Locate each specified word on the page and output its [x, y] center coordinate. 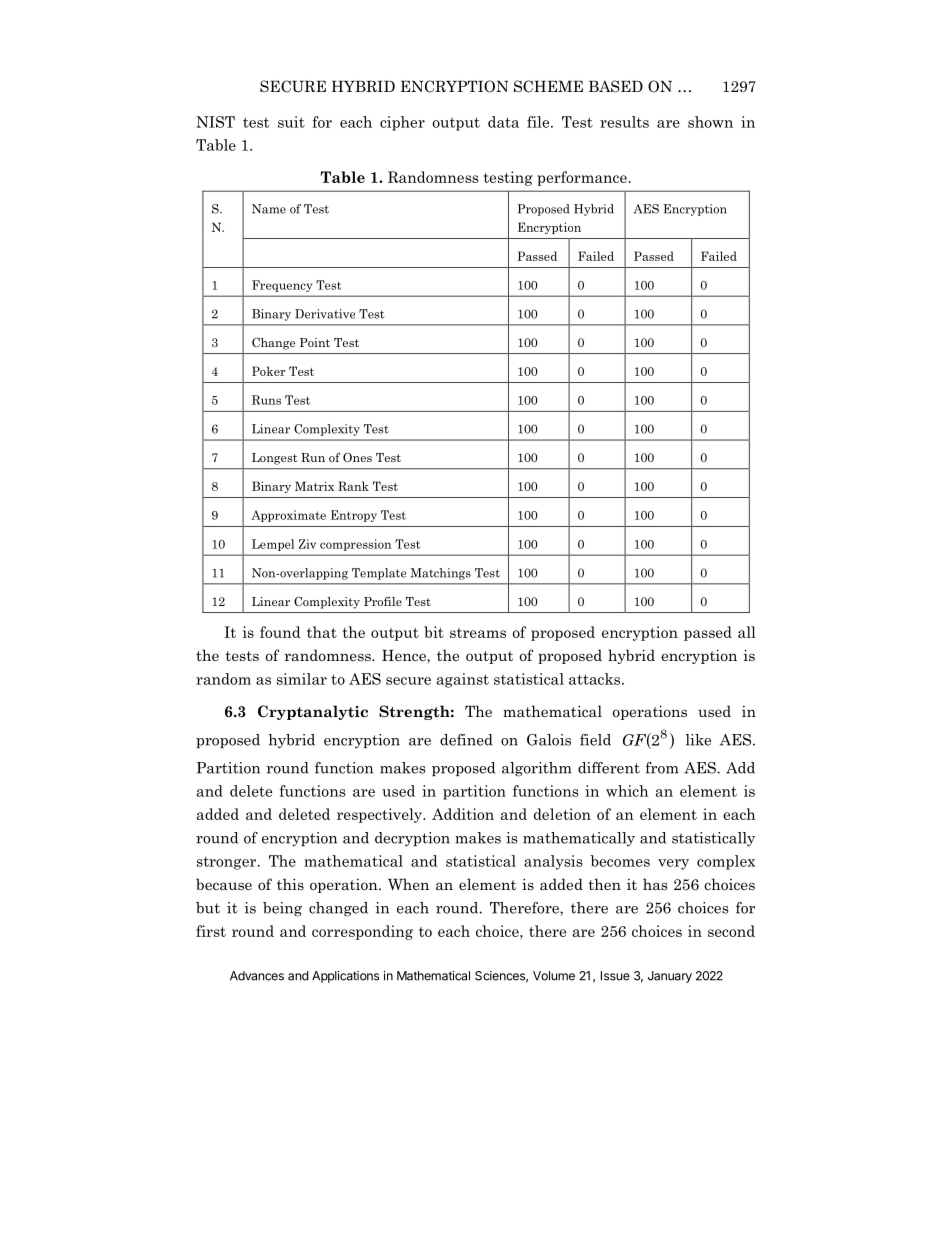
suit [291, 122]
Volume [554, 976]
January [670, 977]
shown [710, 122]
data [503, 122]
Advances [257, 976]
